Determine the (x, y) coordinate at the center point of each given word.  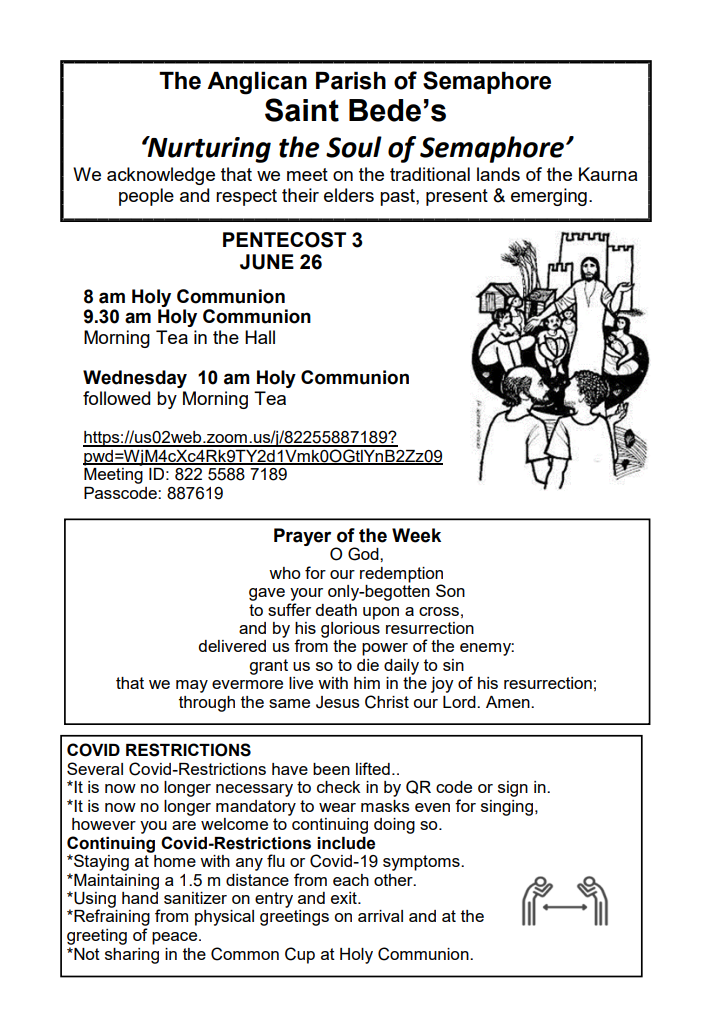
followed (116, 398)
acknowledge (161, 176)
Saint (302, 110)
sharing (132, 956)
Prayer (302, 537)
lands (498, 174)
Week (416, 535)
